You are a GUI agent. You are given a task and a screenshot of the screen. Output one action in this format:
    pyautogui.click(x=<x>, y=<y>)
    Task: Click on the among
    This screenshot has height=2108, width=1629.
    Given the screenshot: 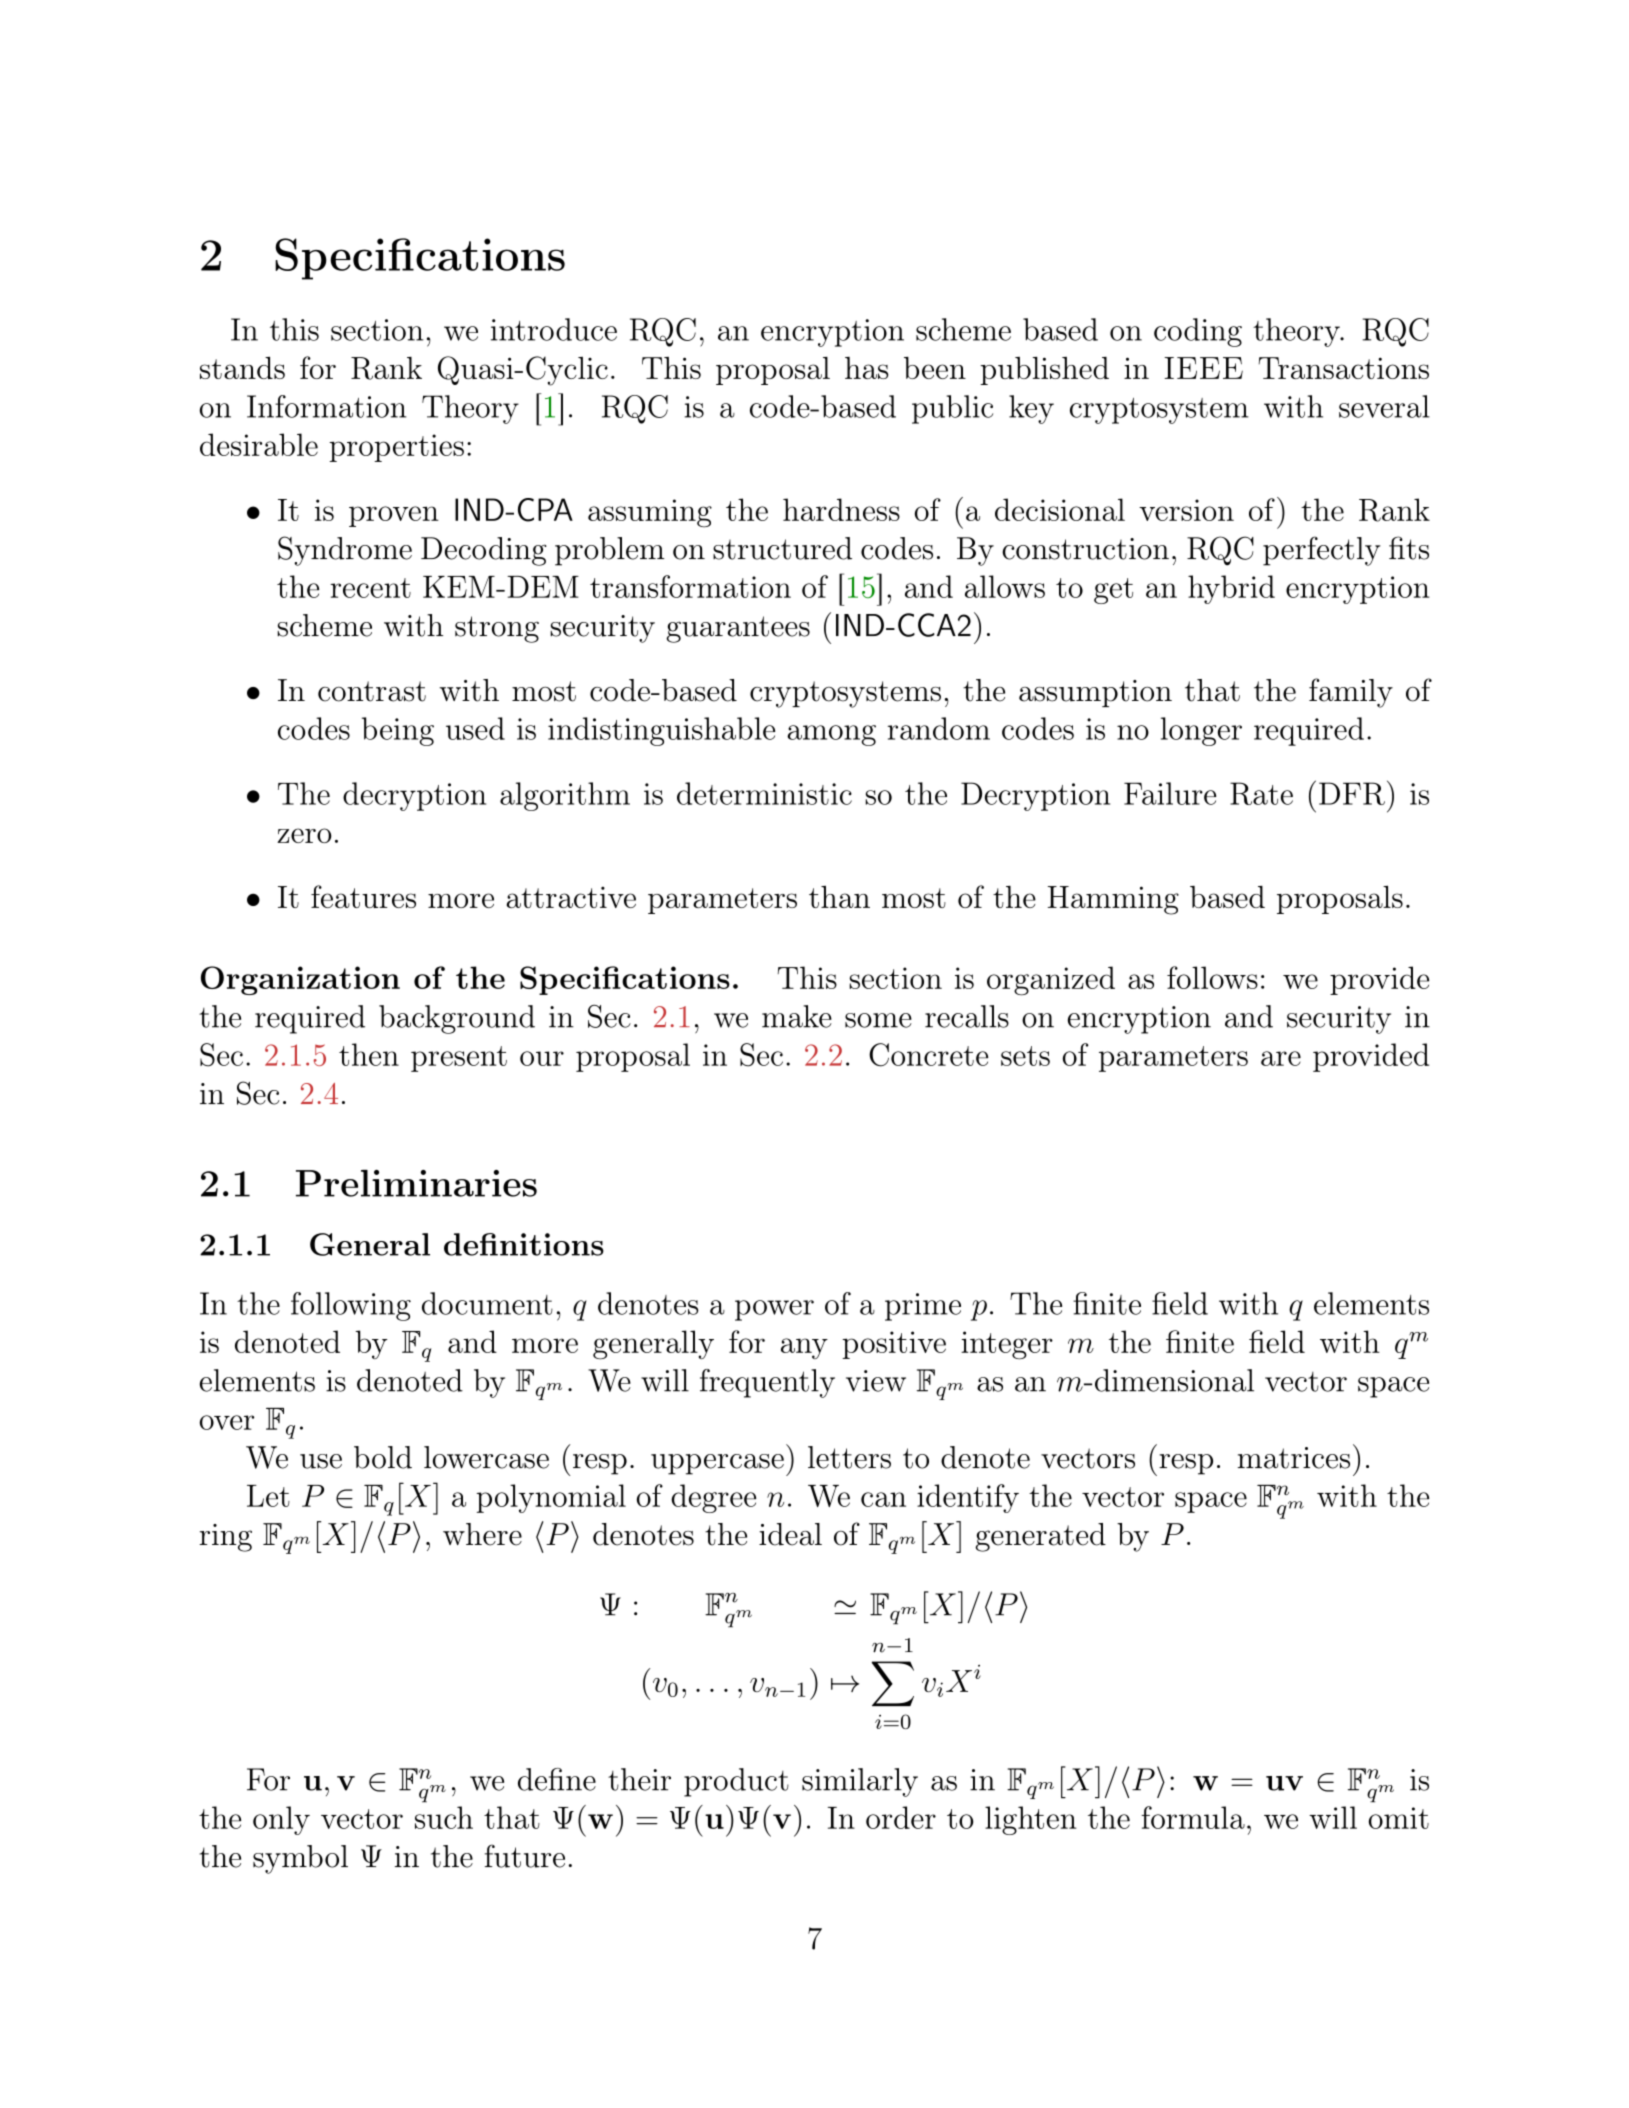 What is the action you would take?
    pyautogui.click(x=831, y=735)
